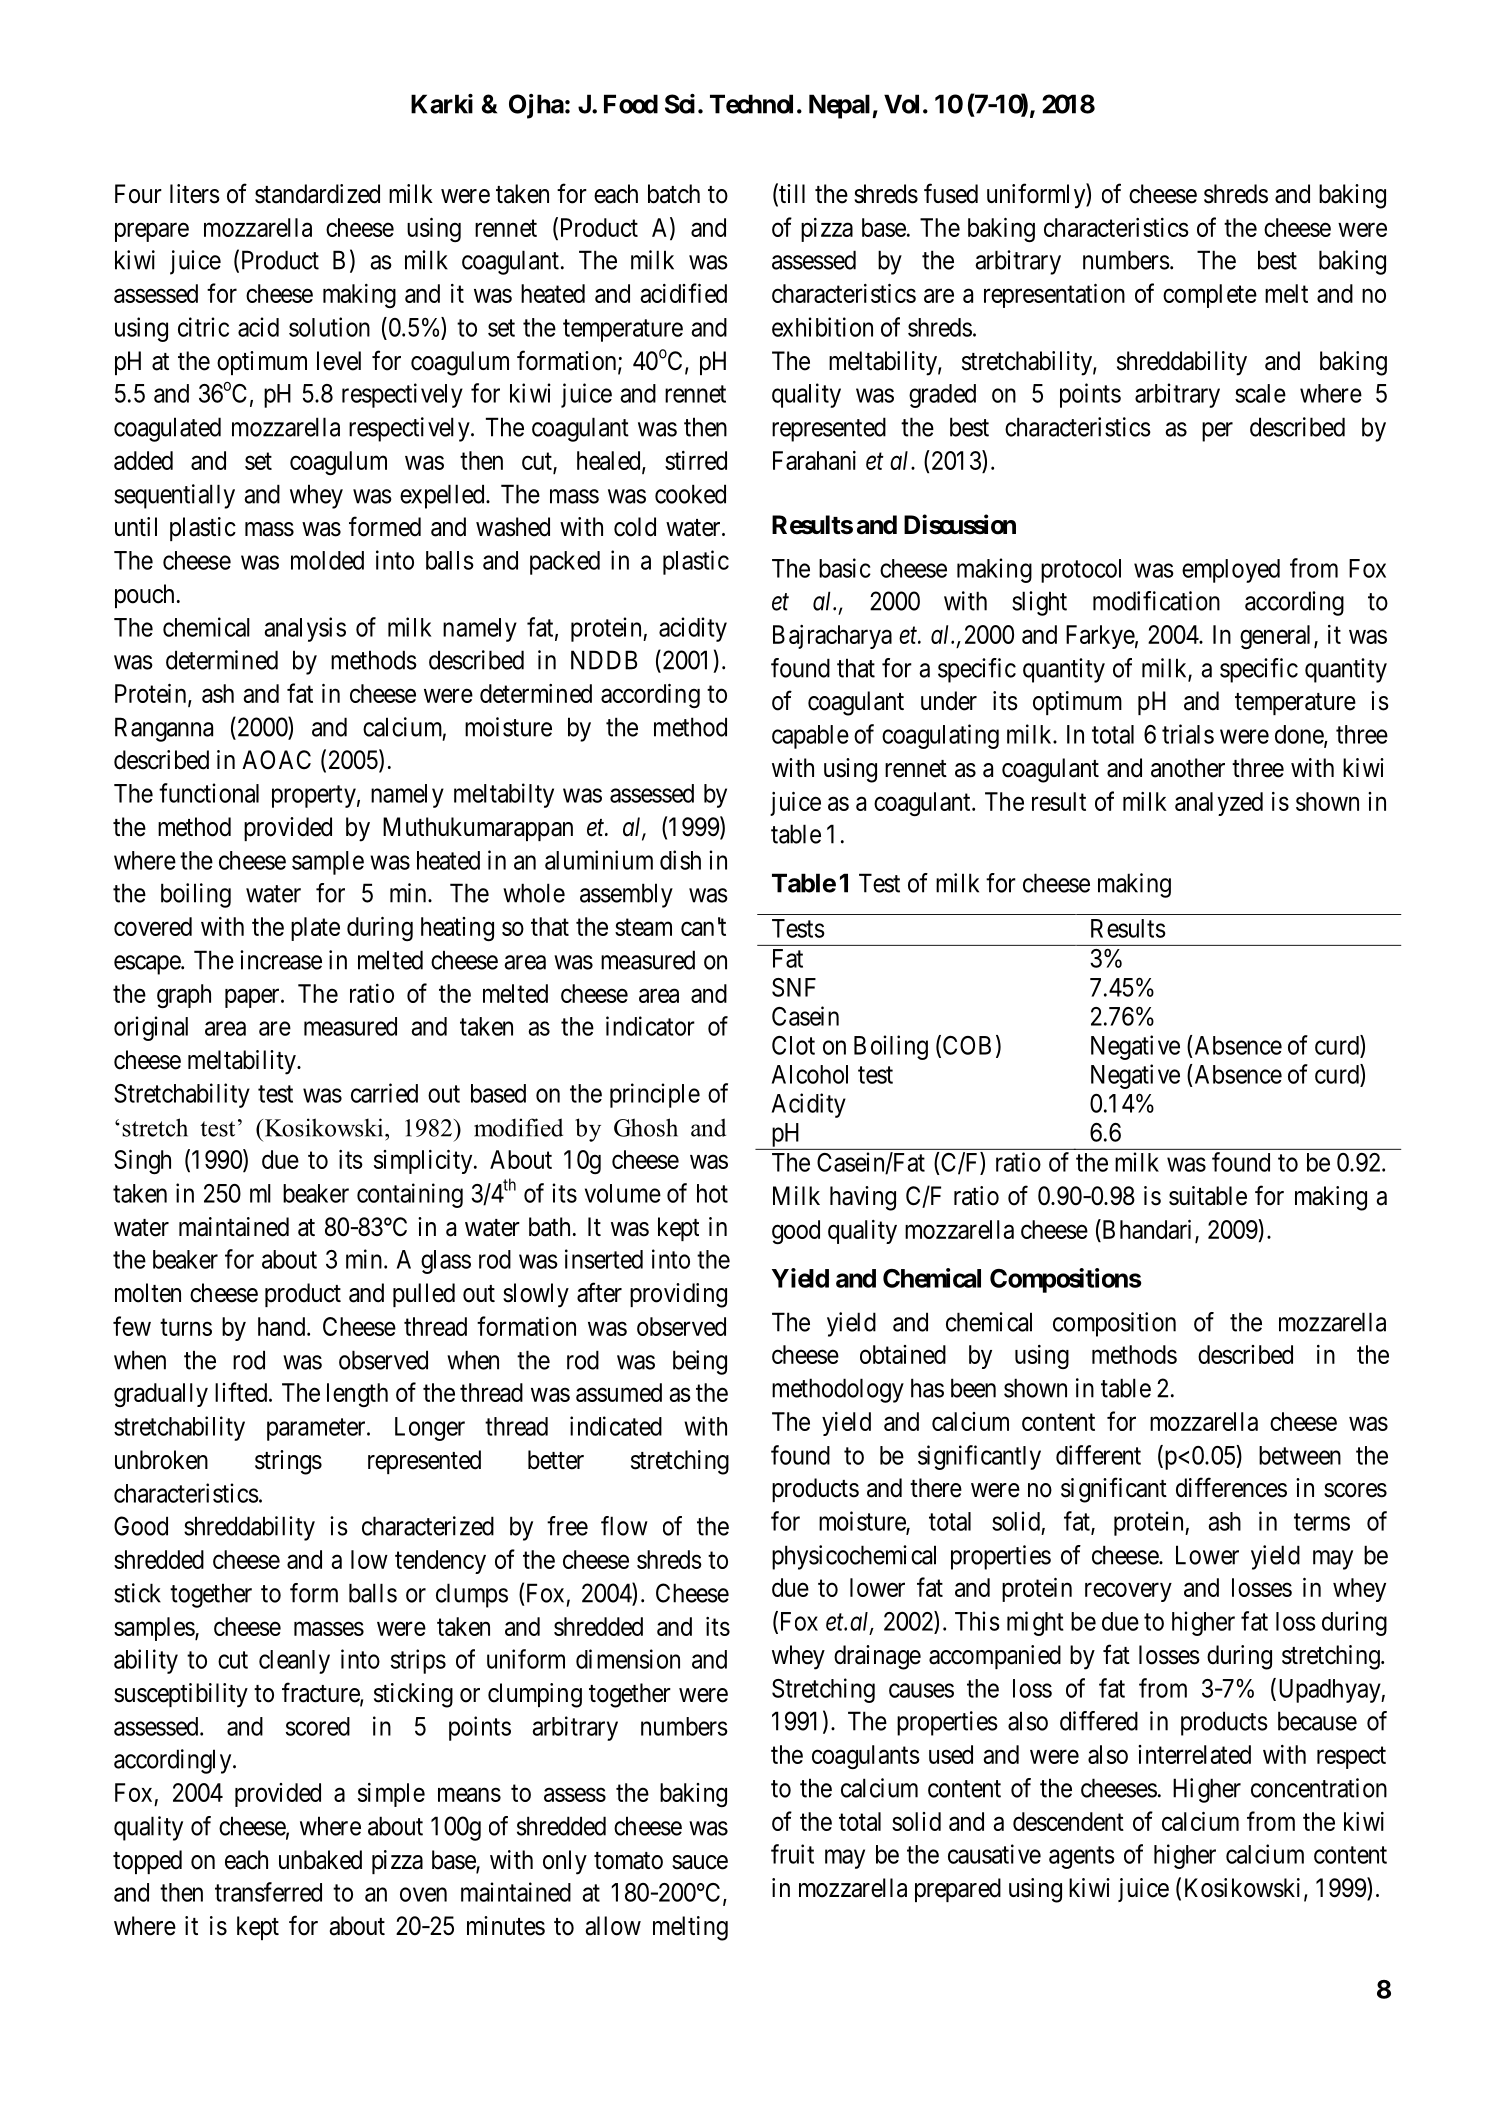  I want to click on lifted, so click(242, 1392).
